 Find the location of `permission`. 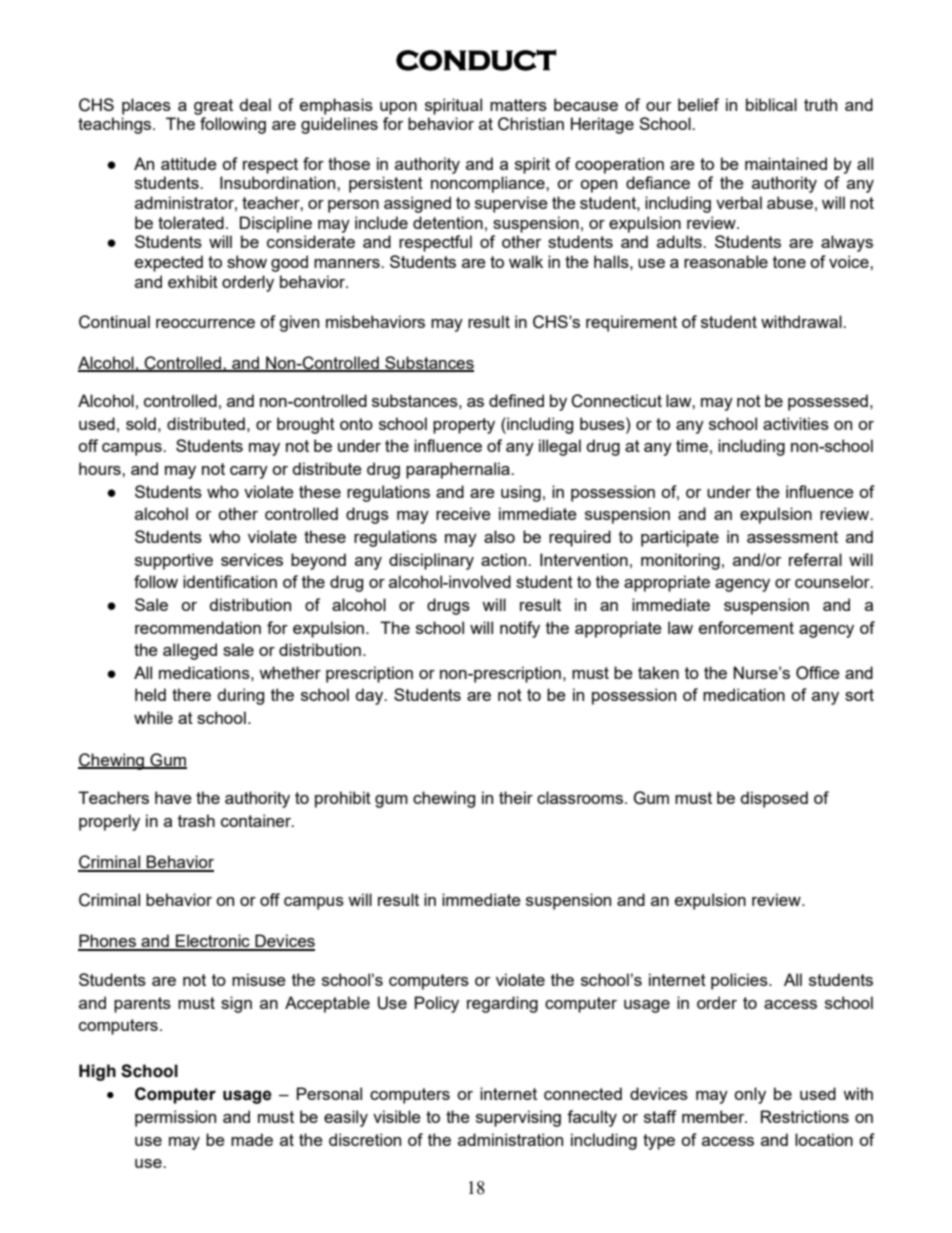

permission is located at coordinates (175, 1118).
